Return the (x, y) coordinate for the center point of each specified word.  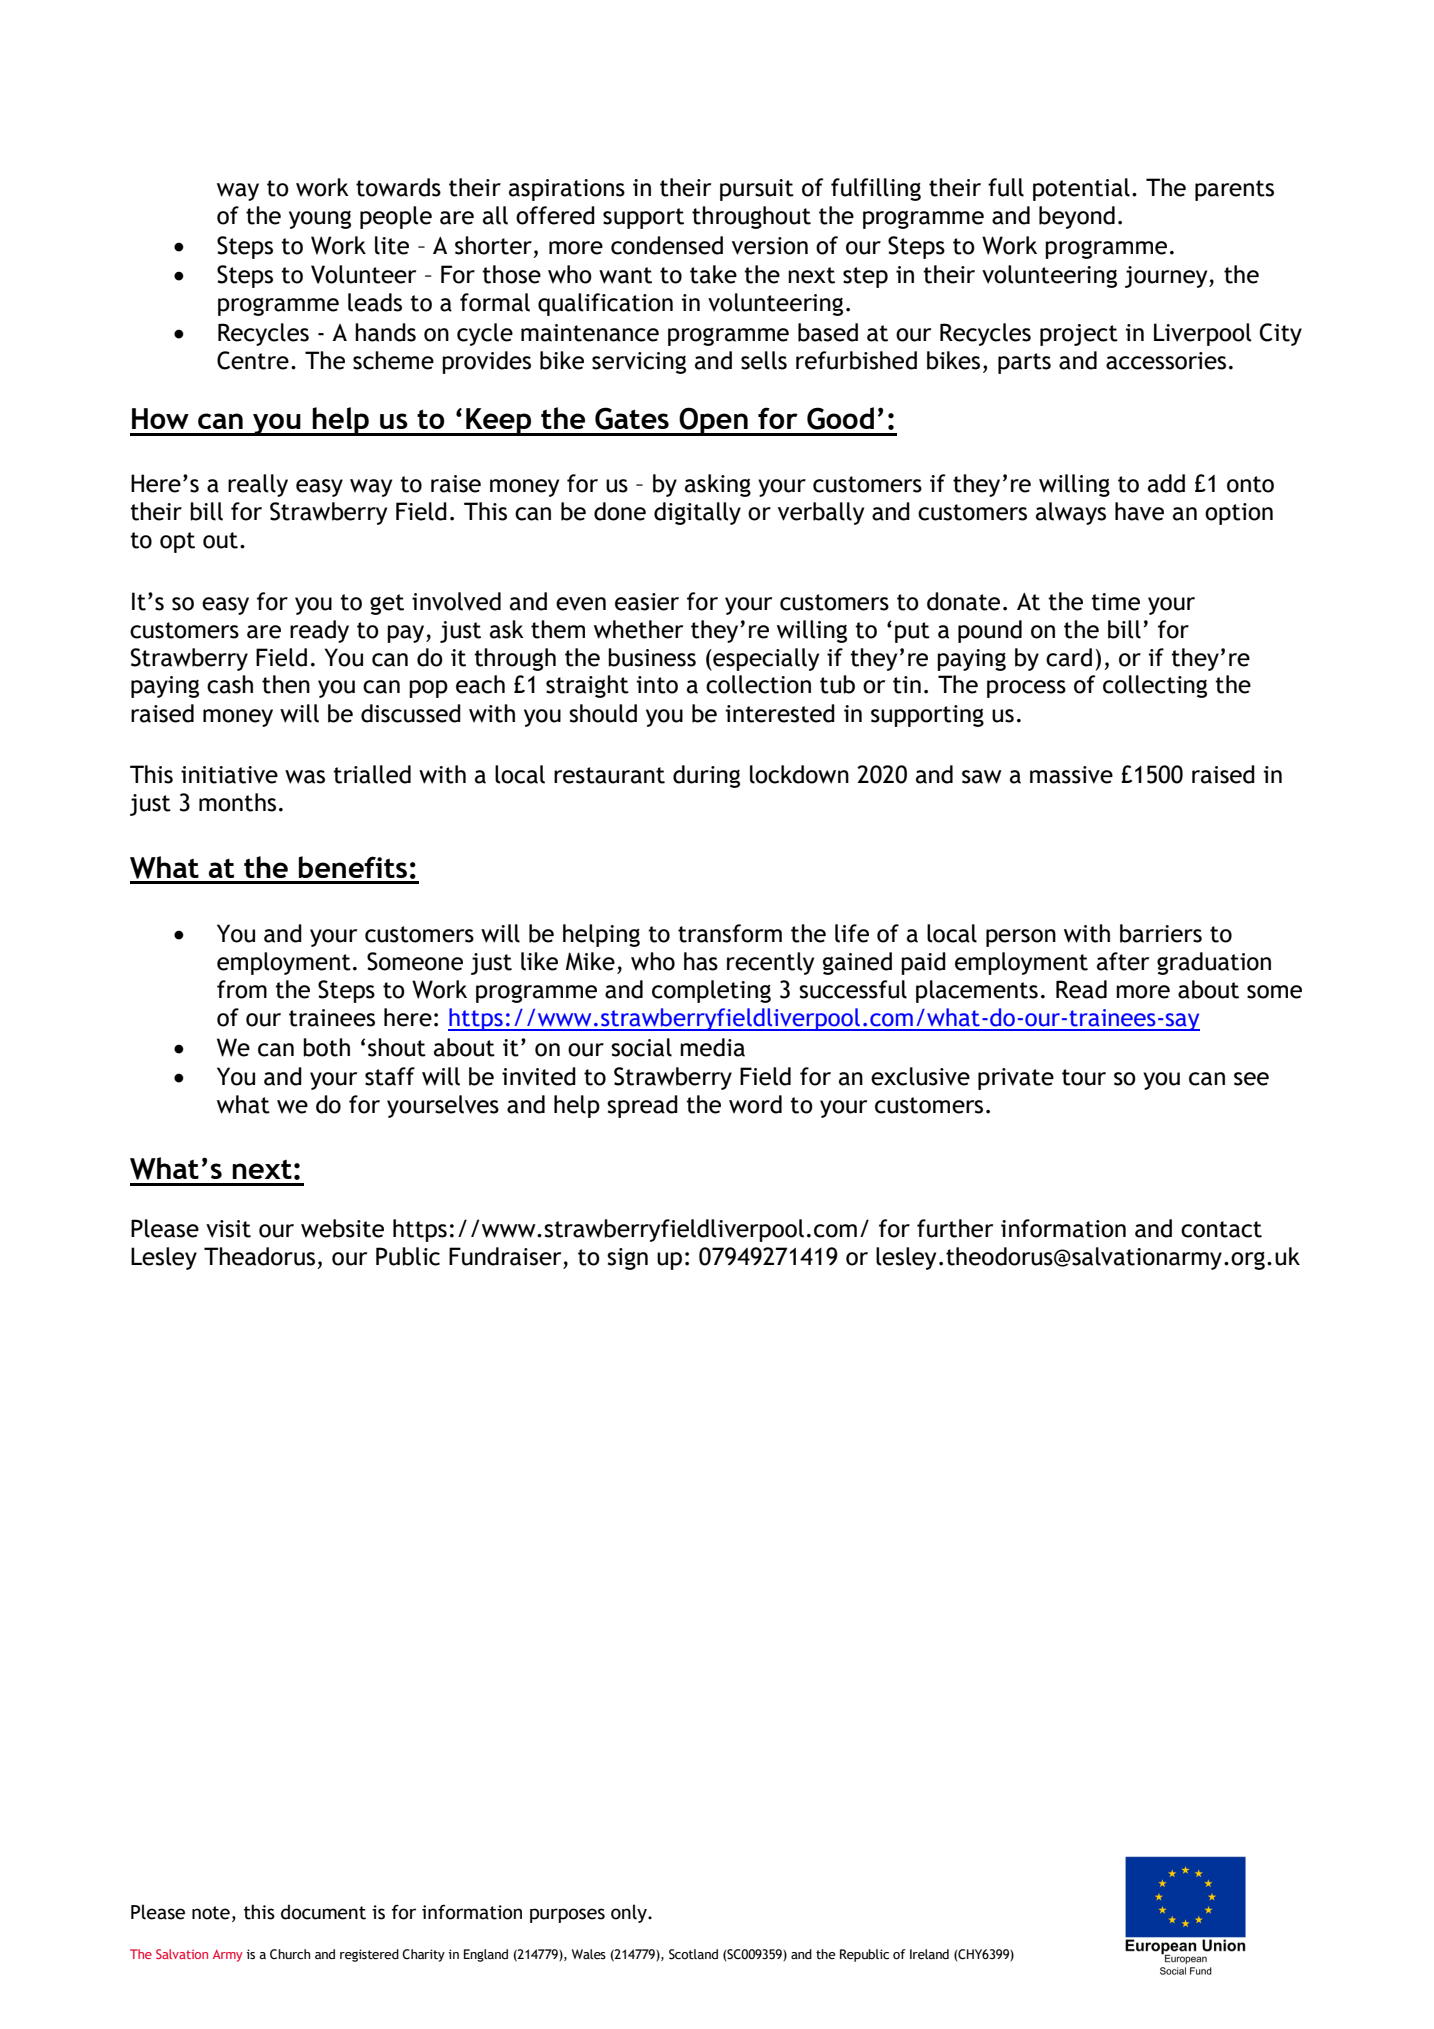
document (323, 1912)
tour (1084, 1077)
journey (1167, 277)
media (712, 1047)
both (326, 1047)
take (713, 274)
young (320, 219)
